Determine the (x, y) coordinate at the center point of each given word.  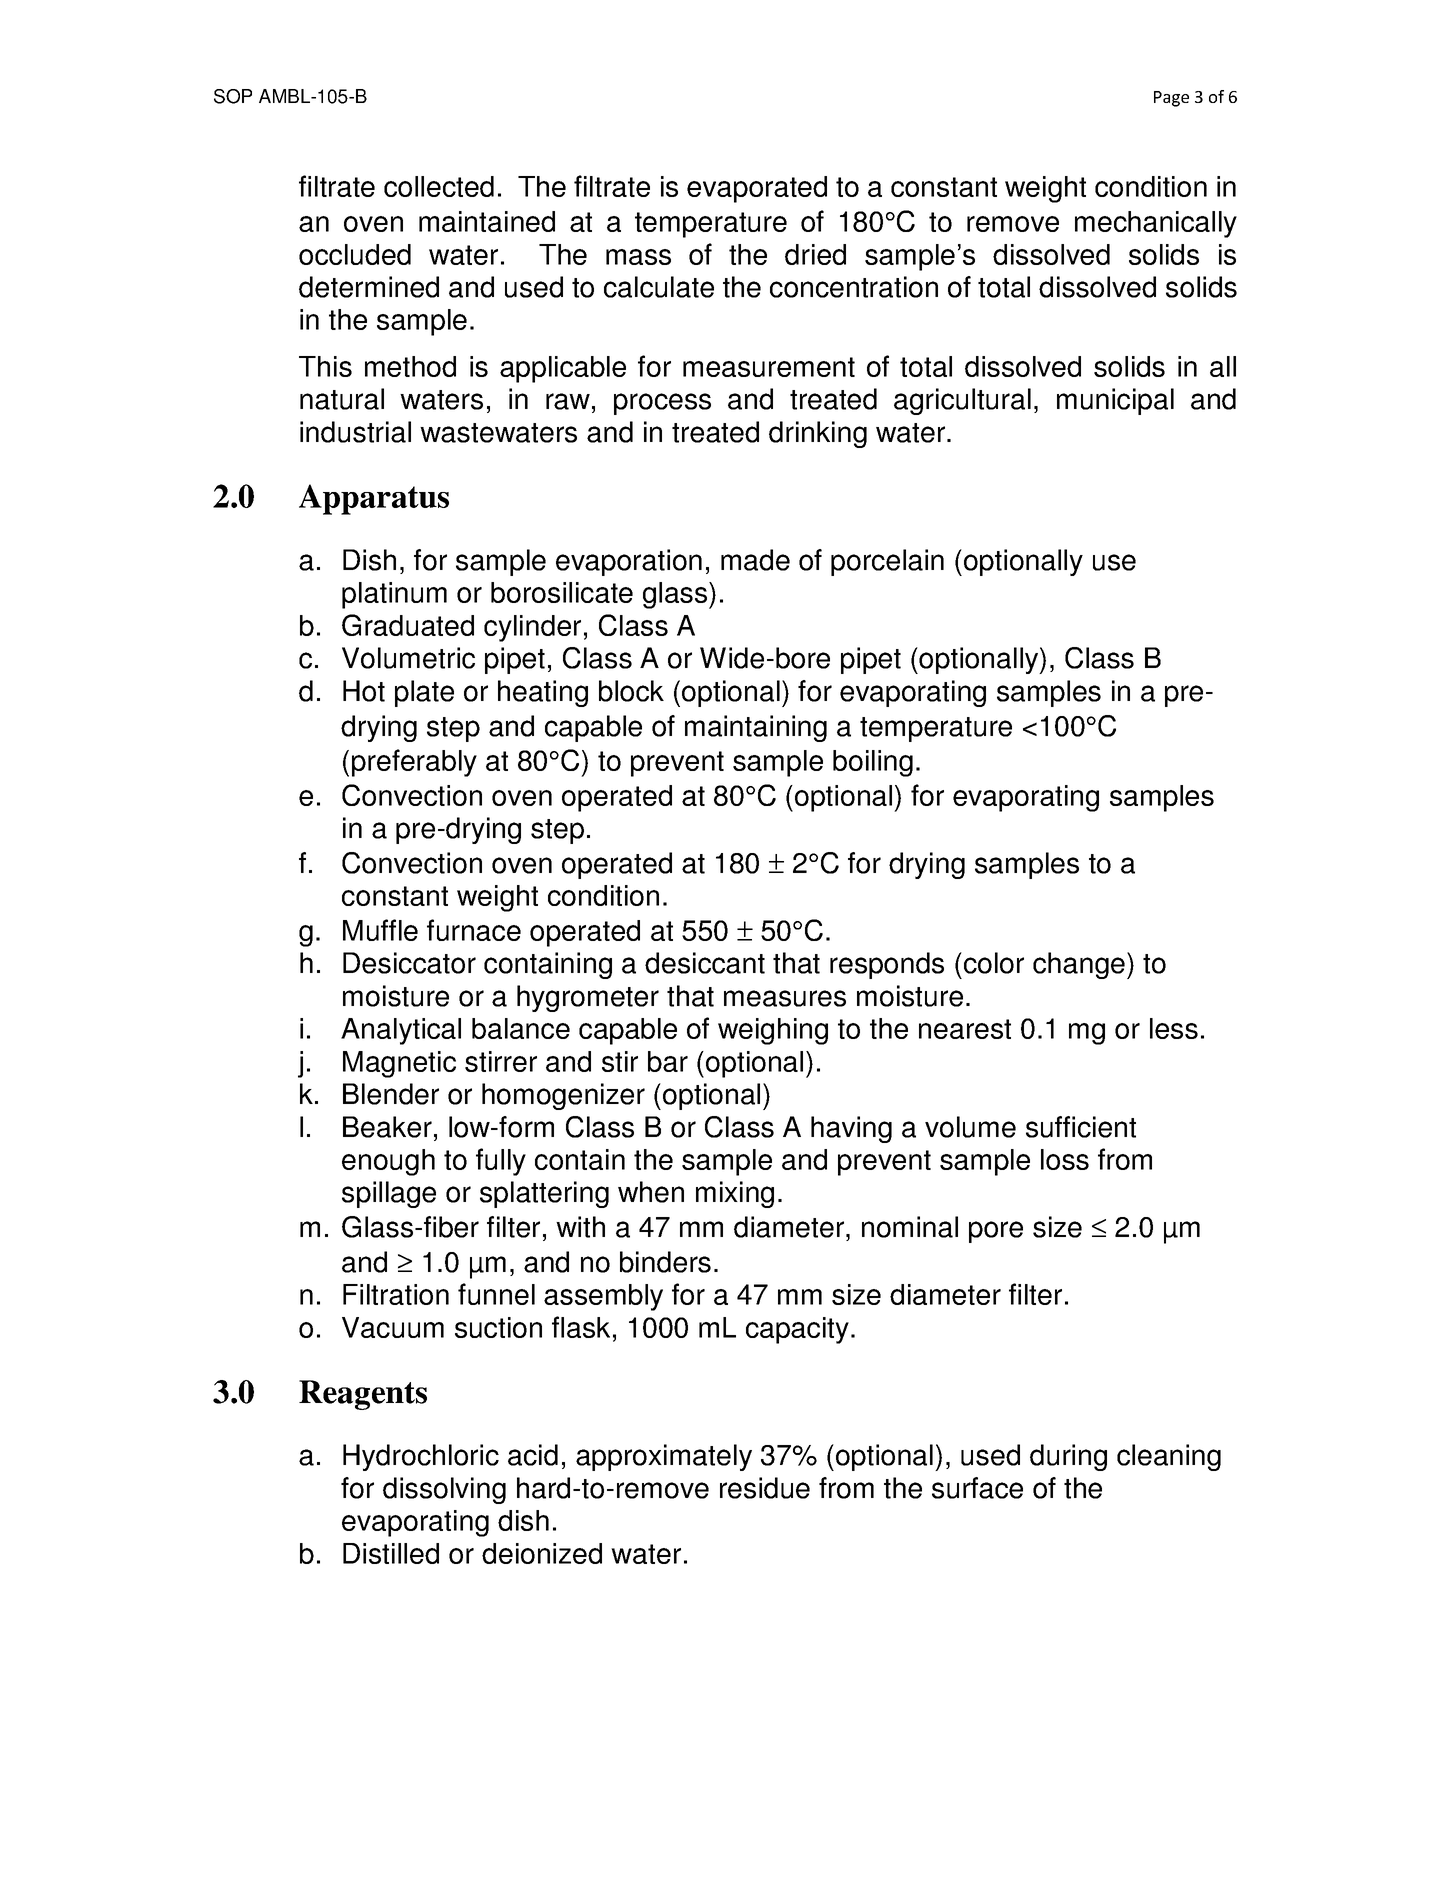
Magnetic (399, 1064)
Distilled (391, 1553)
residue (765, 1488)
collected (439, 186)
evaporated (757, 189)
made (755, 560)
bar (668, 1061)
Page (1171, 99)
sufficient (1081, 1127)
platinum (394, 595)
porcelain (887, 562)
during (1068, 1457)
